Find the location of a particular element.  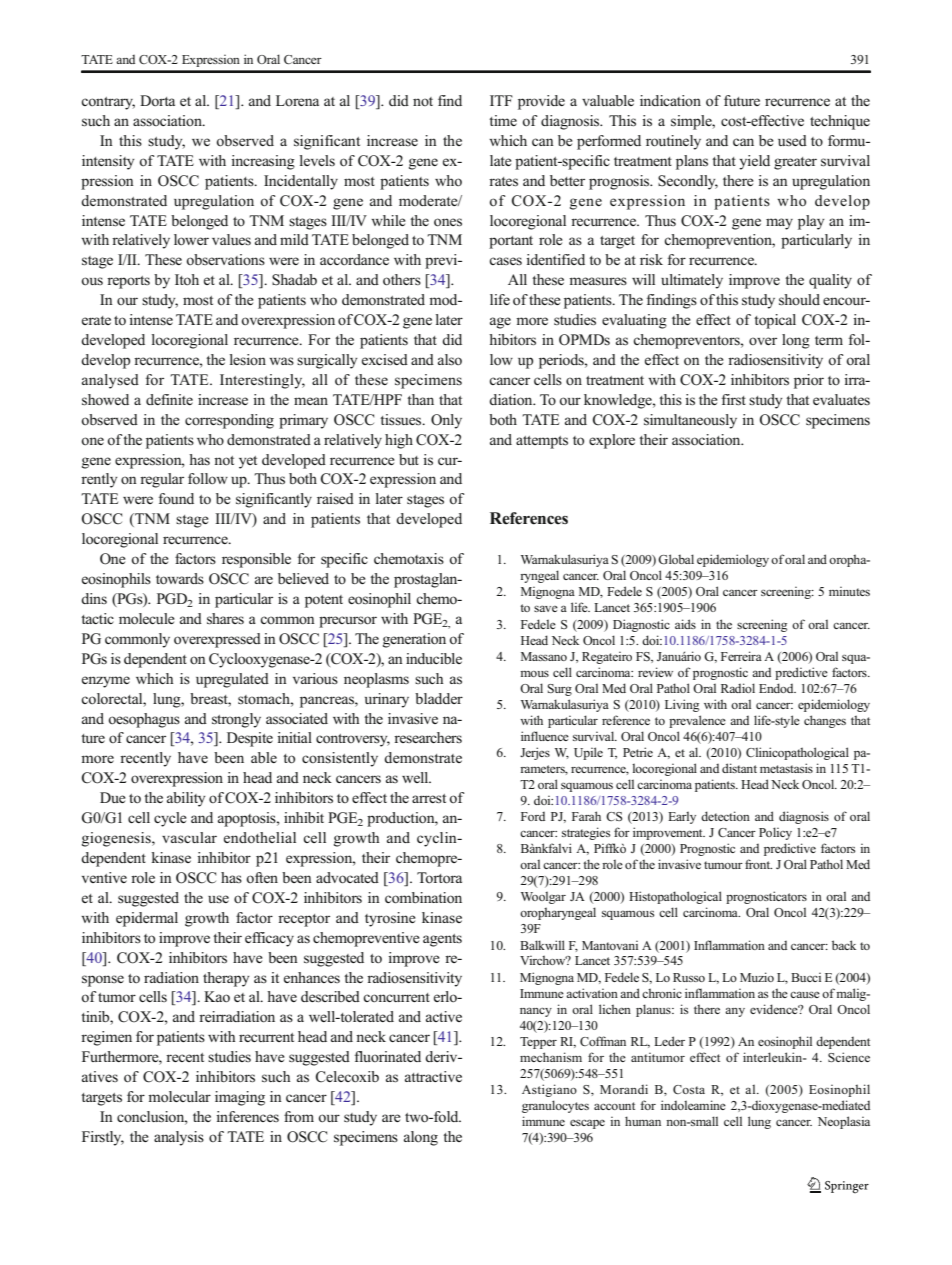

front is located at coordinates (758, 864).
